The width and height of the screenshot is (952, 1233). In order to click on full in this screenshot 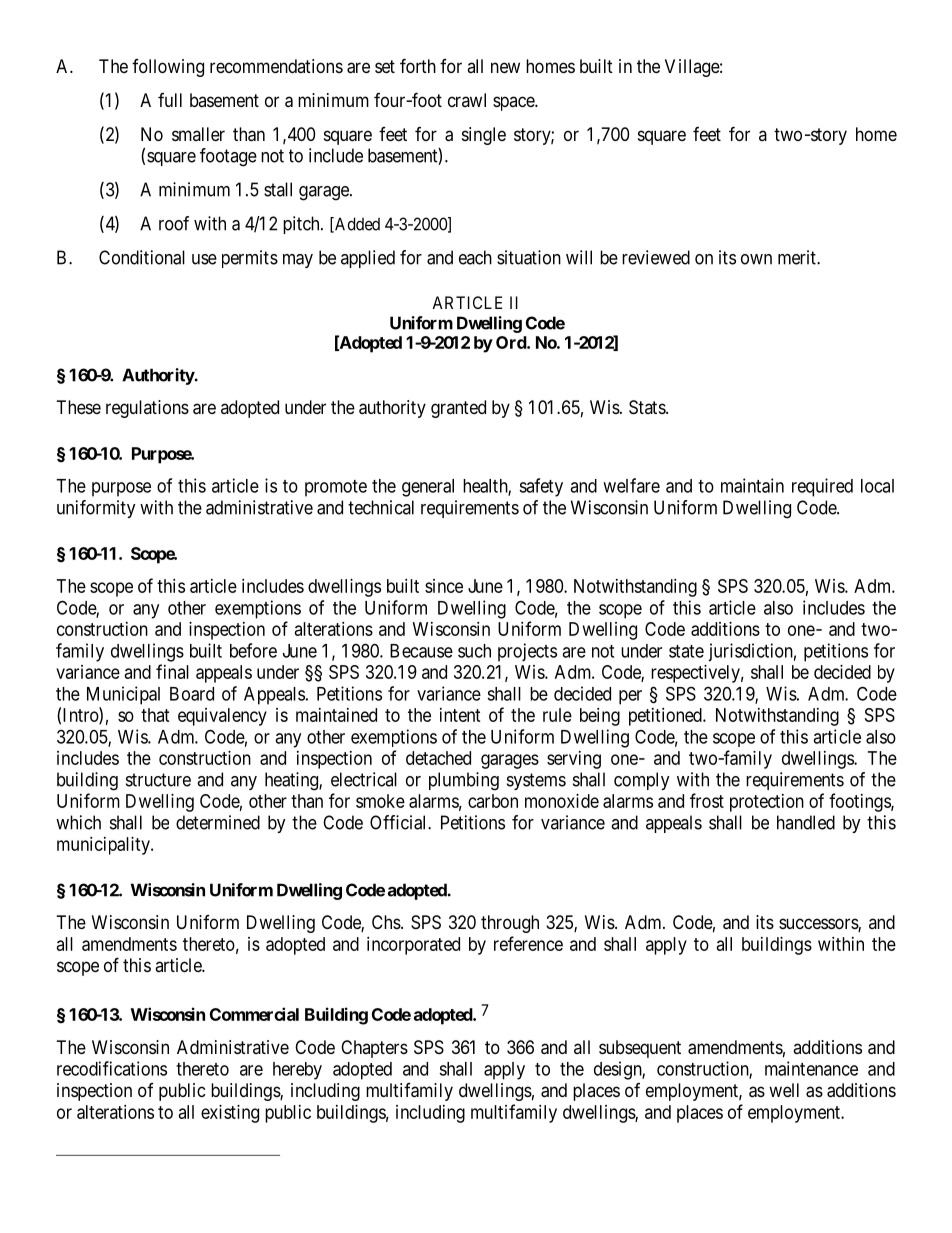, I will do `click(170, 100)`.
